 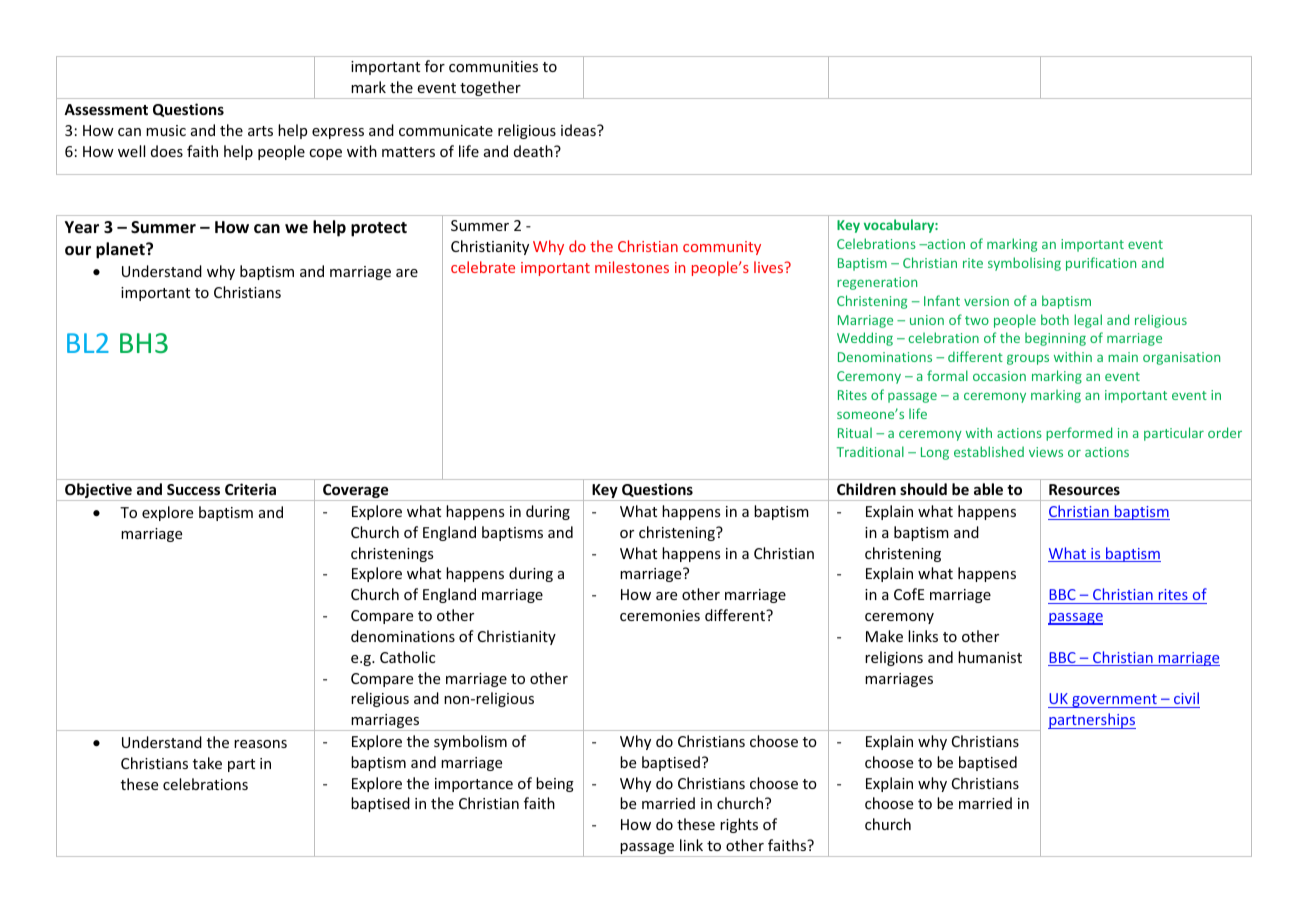 What do you see at coordinates (1114, 701) in the page?
I see `government` at bounding box center [1114, 701].
